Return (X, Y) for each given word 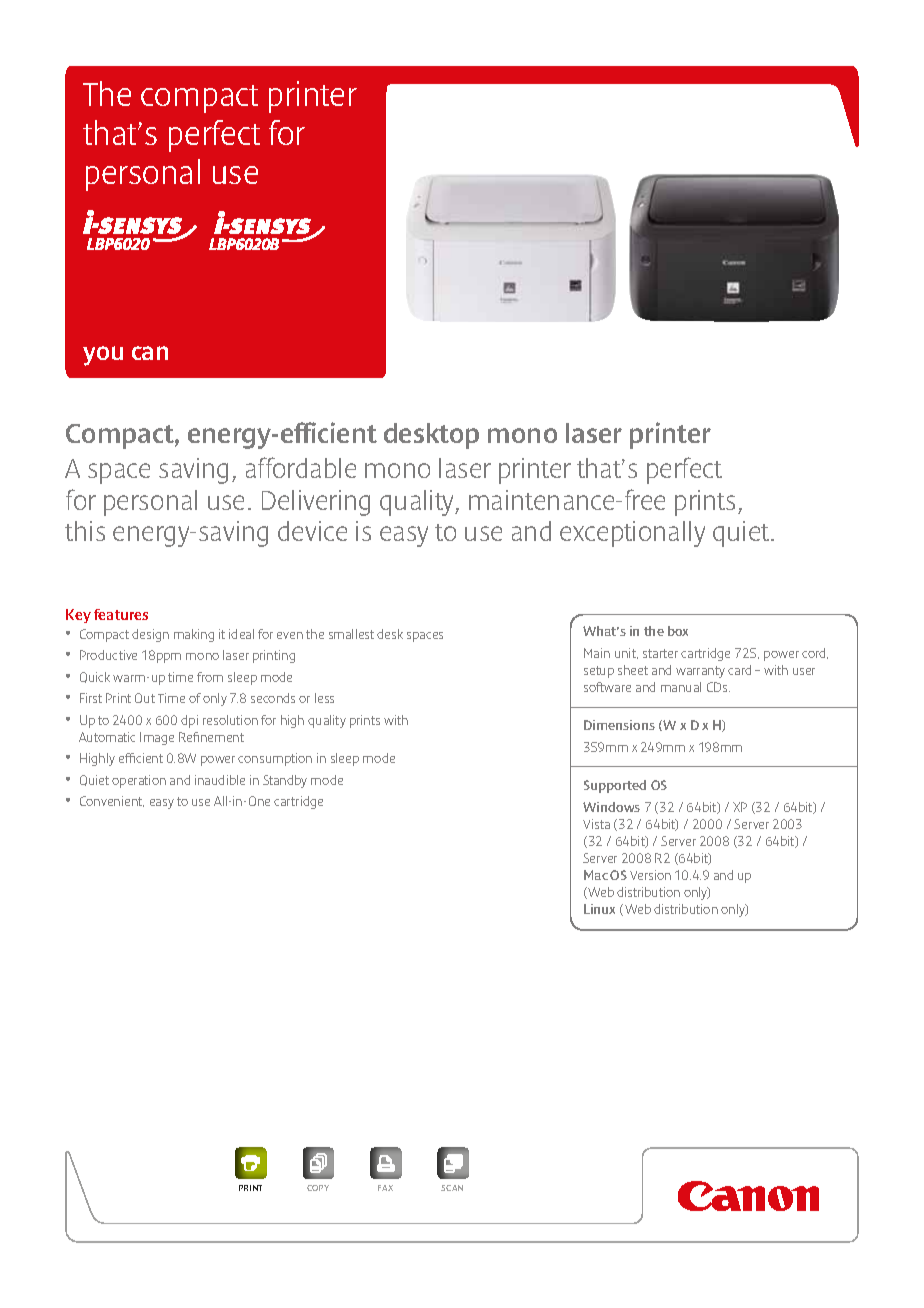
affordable (301, 467)
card (739, 670)
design (150, 635)
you (103, 356)
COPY (318, 1188)
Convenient (112, 801)
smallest (351, 634)
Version (650, 875)
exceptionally (632, 534)
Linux (599, 909)
